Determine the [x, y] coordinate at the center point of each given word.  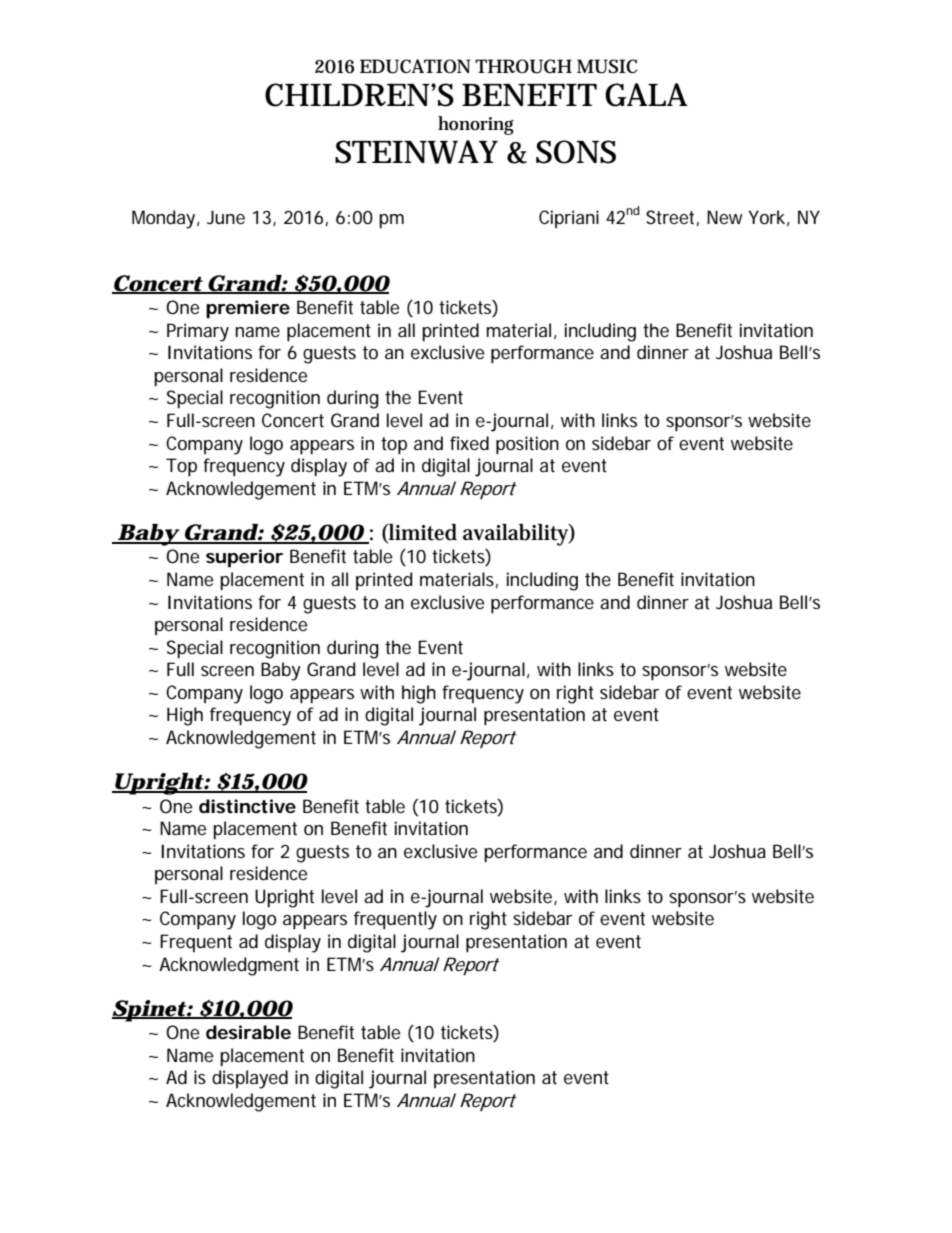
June [226, 217]
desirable [248, 1032]
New [725, 217]
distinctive [247, 806]
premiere [248, 309]
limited [422, 533]
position [527, 445]
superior [244, 558]
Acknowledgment [229, 966]
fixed [469, 443]
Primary [198, 332]
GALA [646, 95]
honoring [476, 125]
